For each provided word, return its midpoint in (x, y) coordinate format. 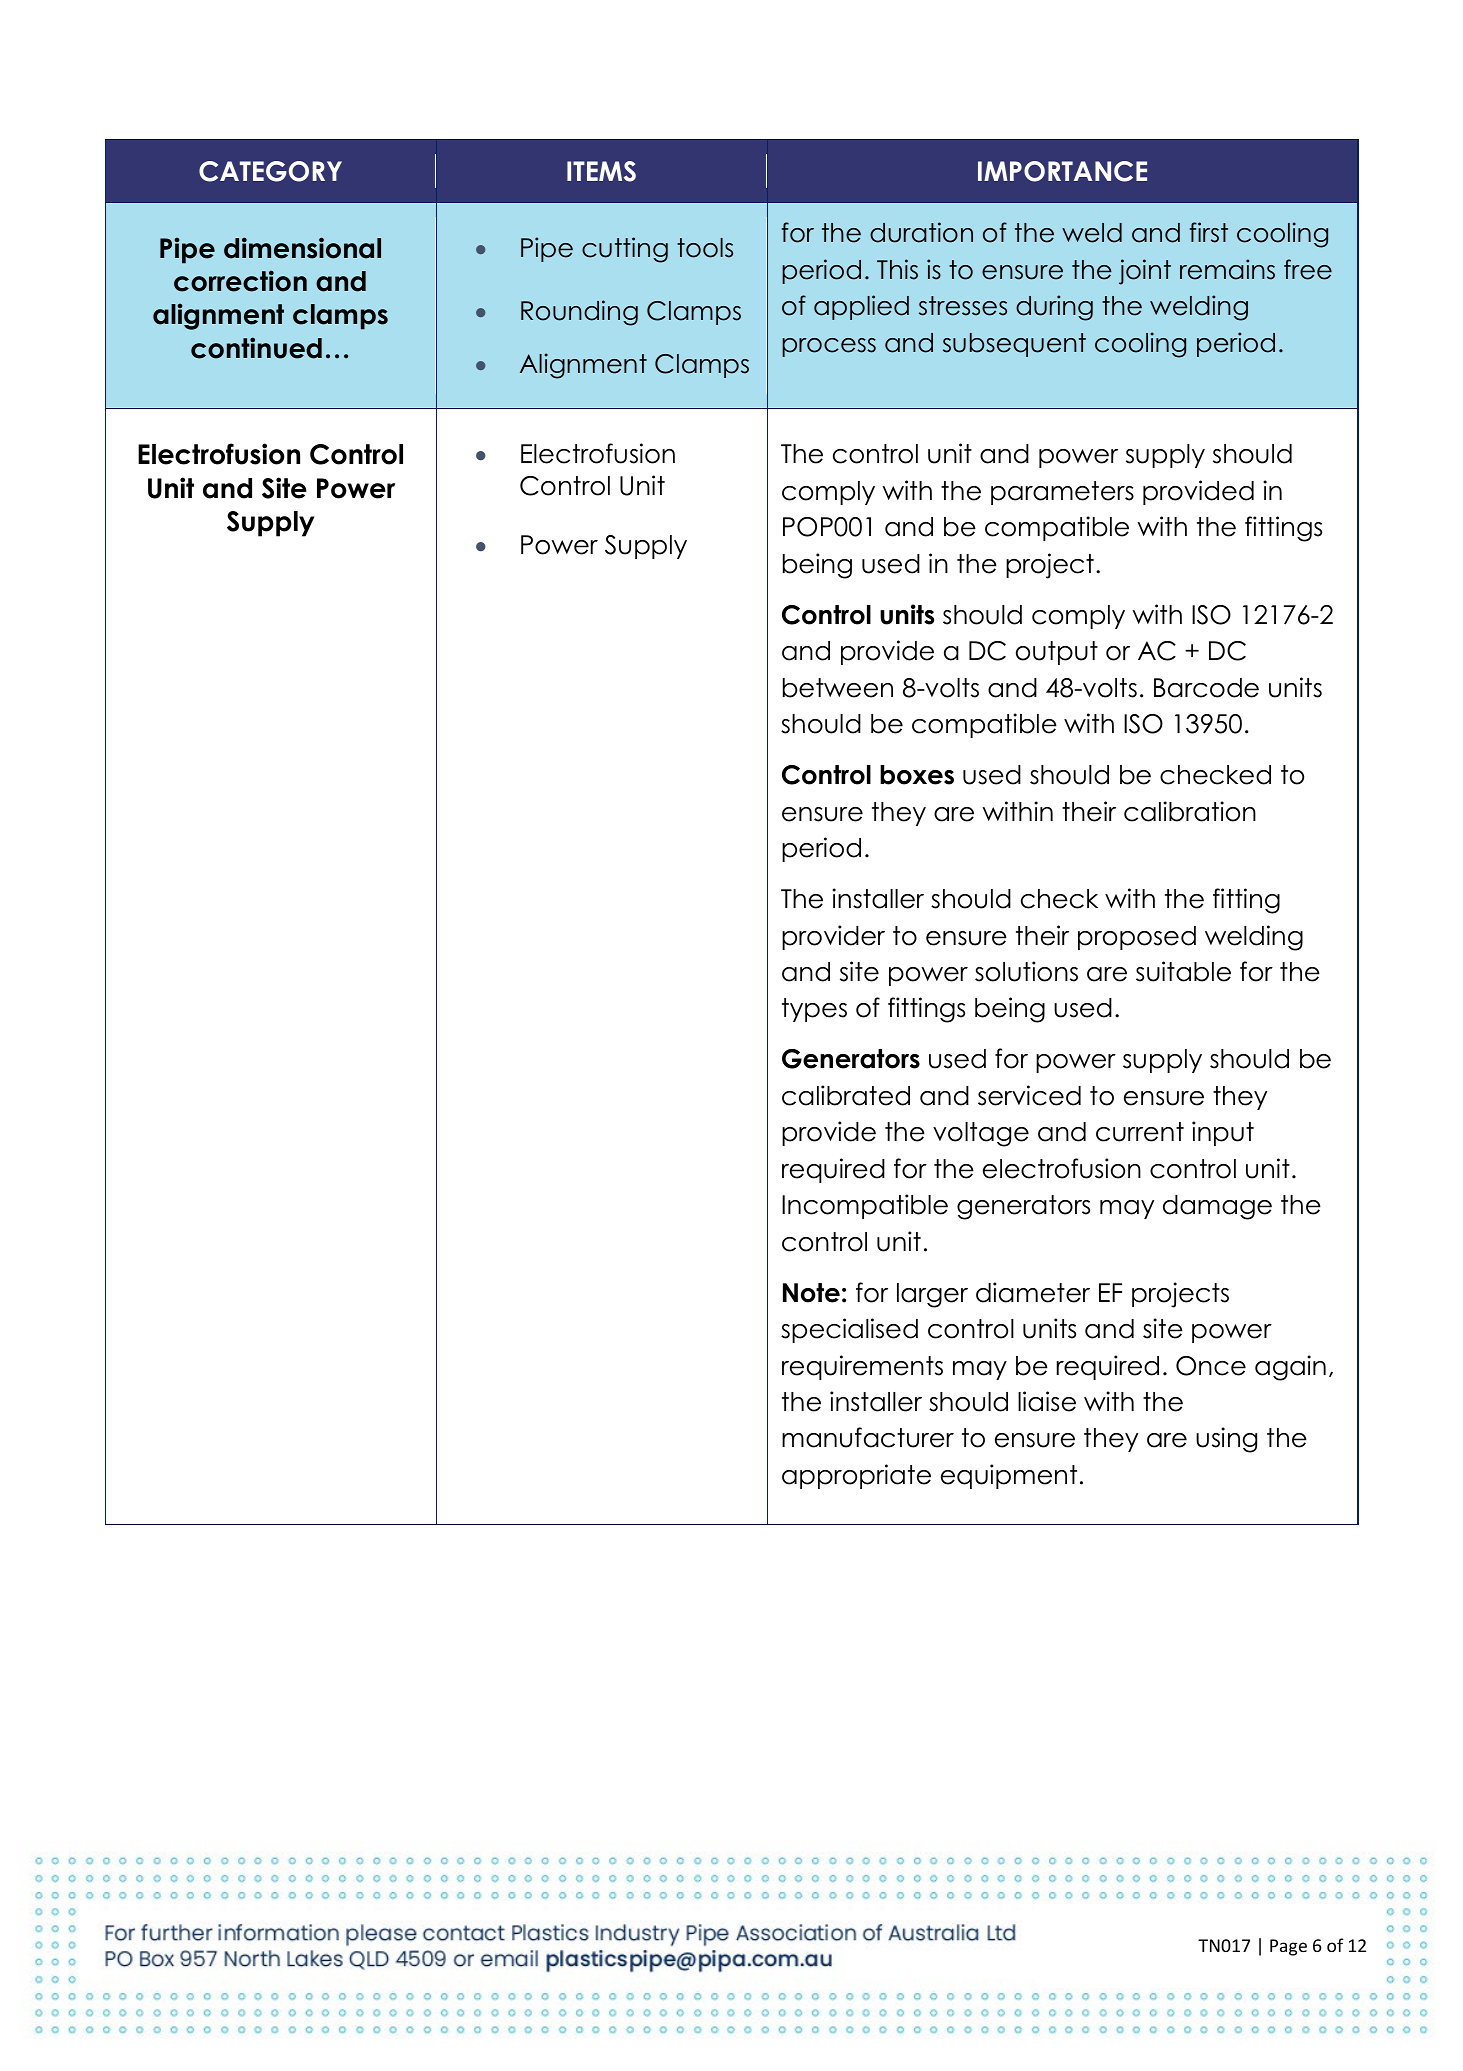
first (1209, 232)
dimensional (302, 248)
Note (811, 1293)
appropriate (856, 1476)
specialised (849, 1330)
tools (705, 248)
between (838, 688)
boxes (917, 775)
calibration (1190, 811)
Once (1211, 1366)
